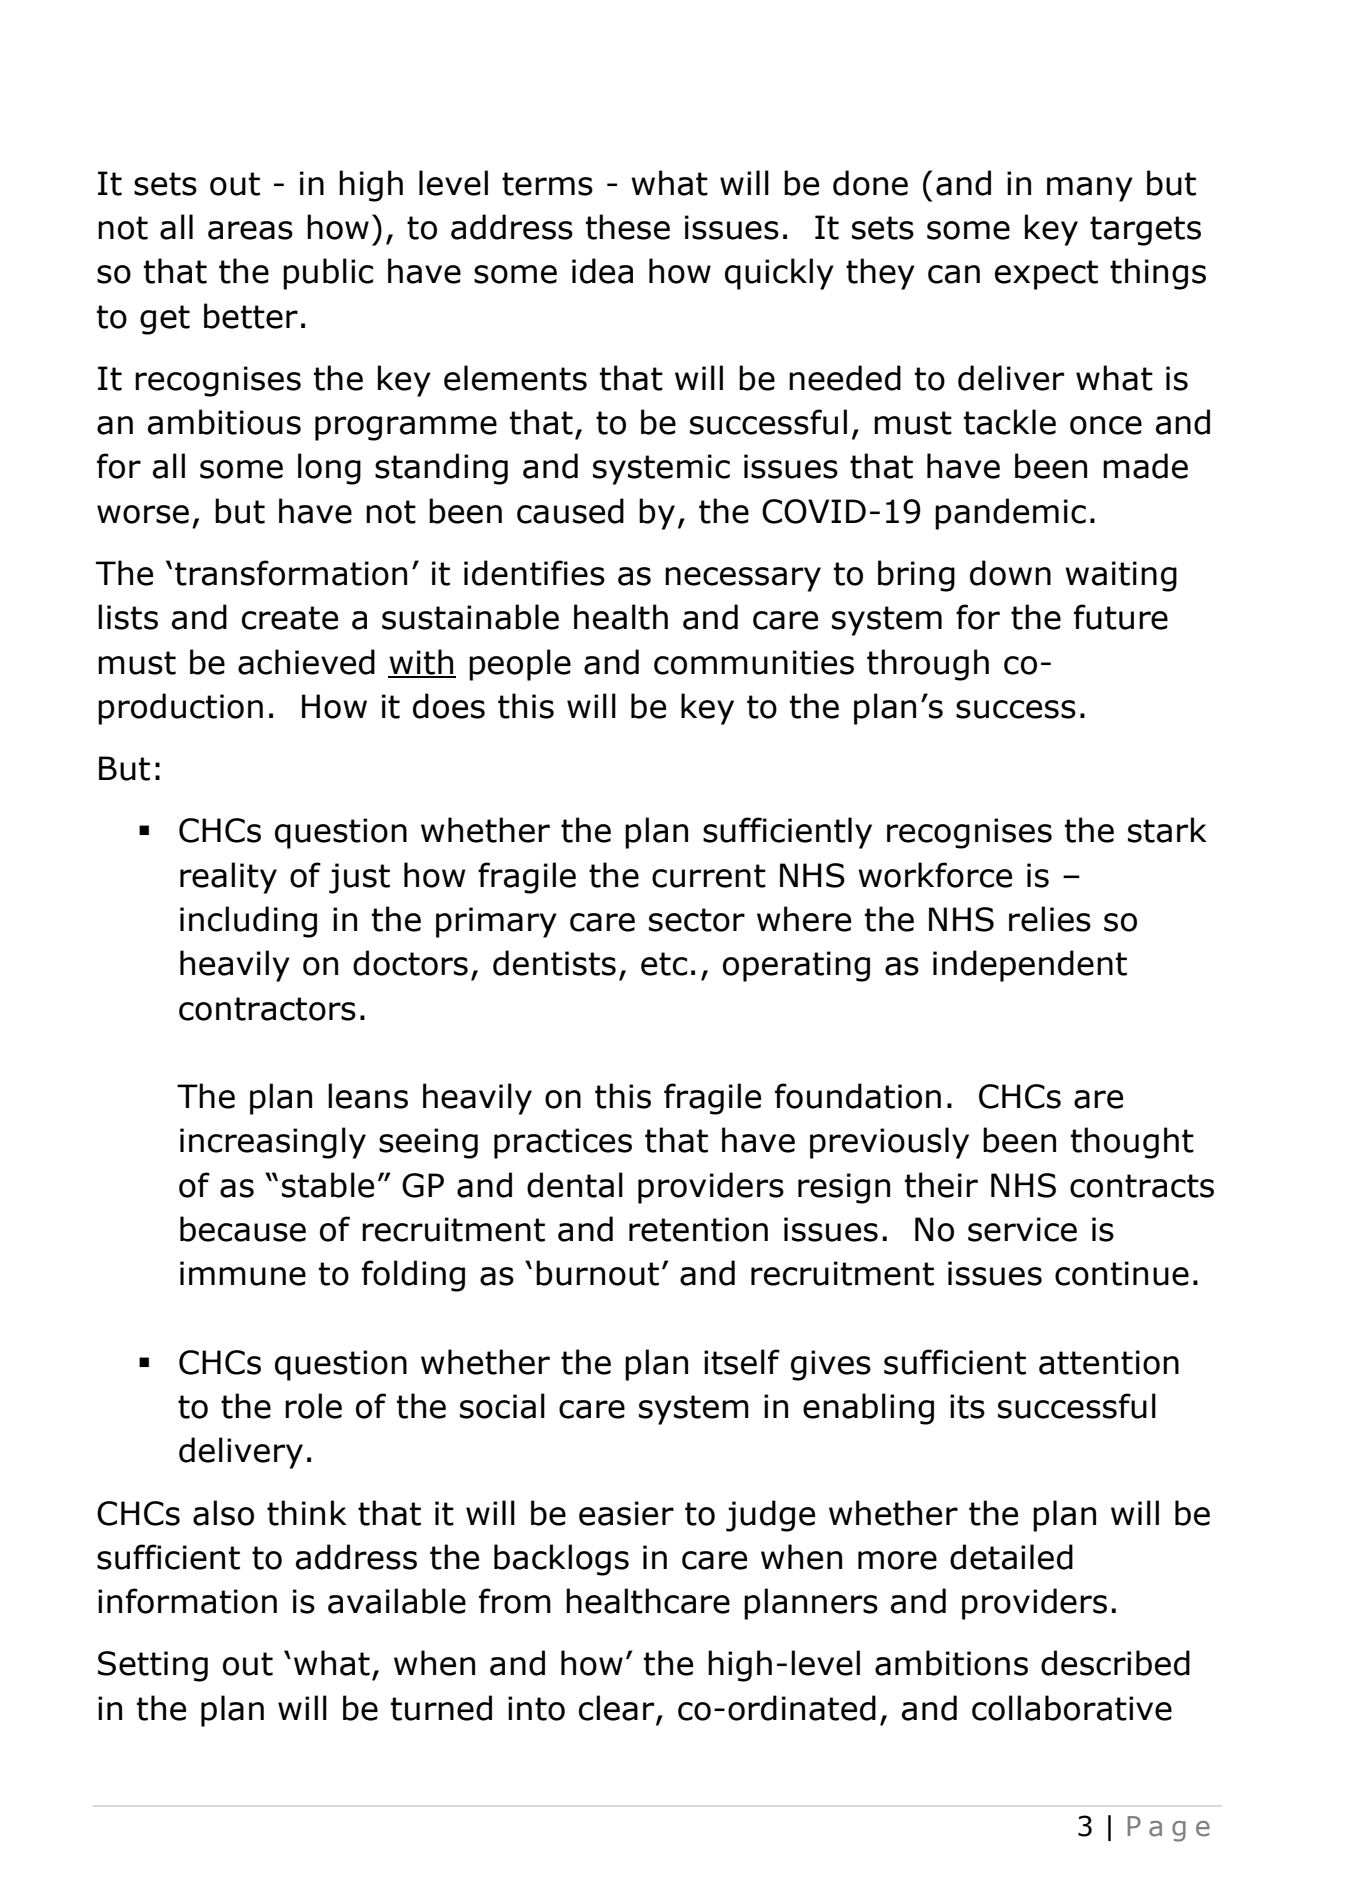  I want to click on down, so click(1010, 573).
